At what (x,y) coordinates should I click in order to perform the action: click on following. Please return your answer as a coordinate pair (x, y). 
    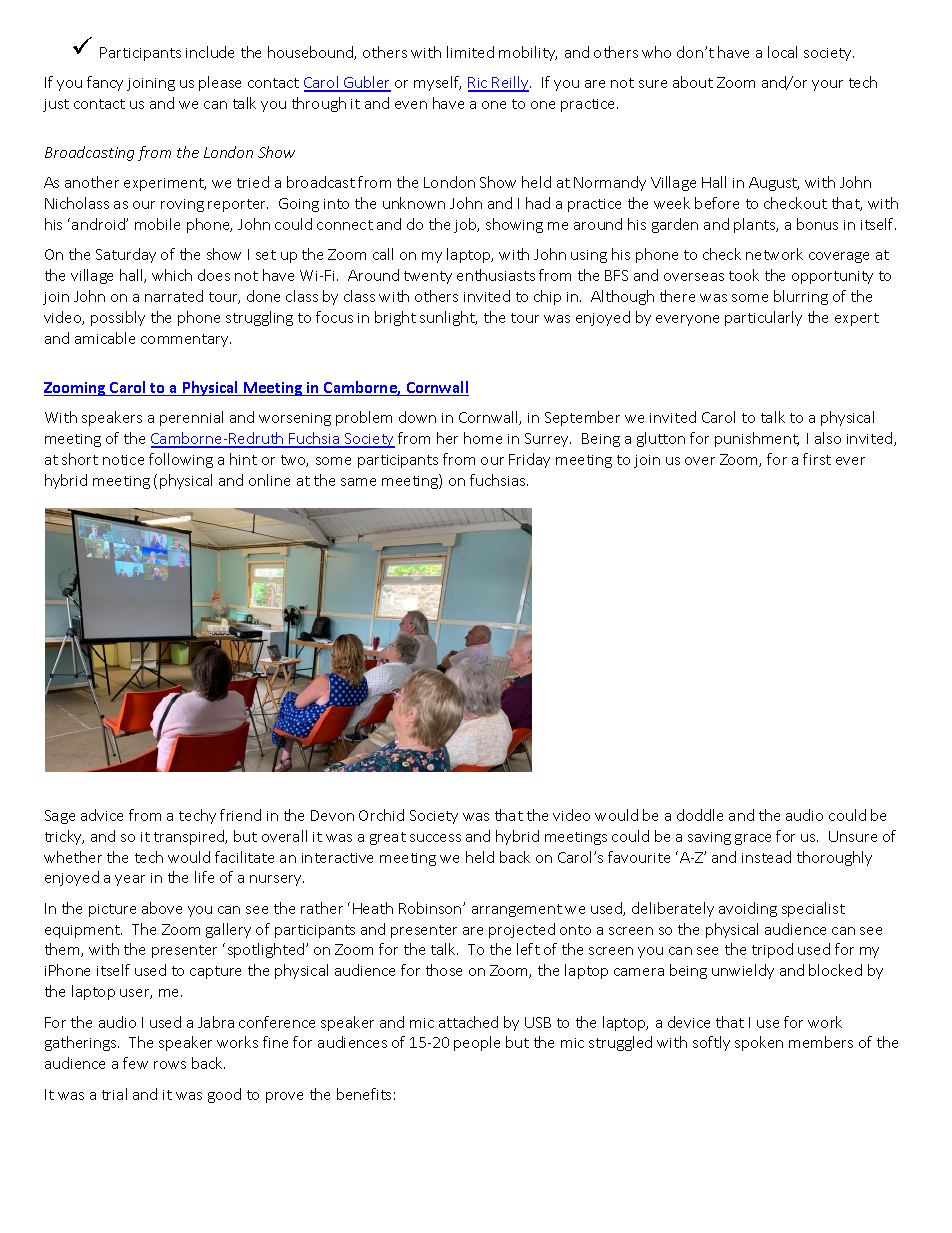
    Looking at the image, I should click on (181, 460).
